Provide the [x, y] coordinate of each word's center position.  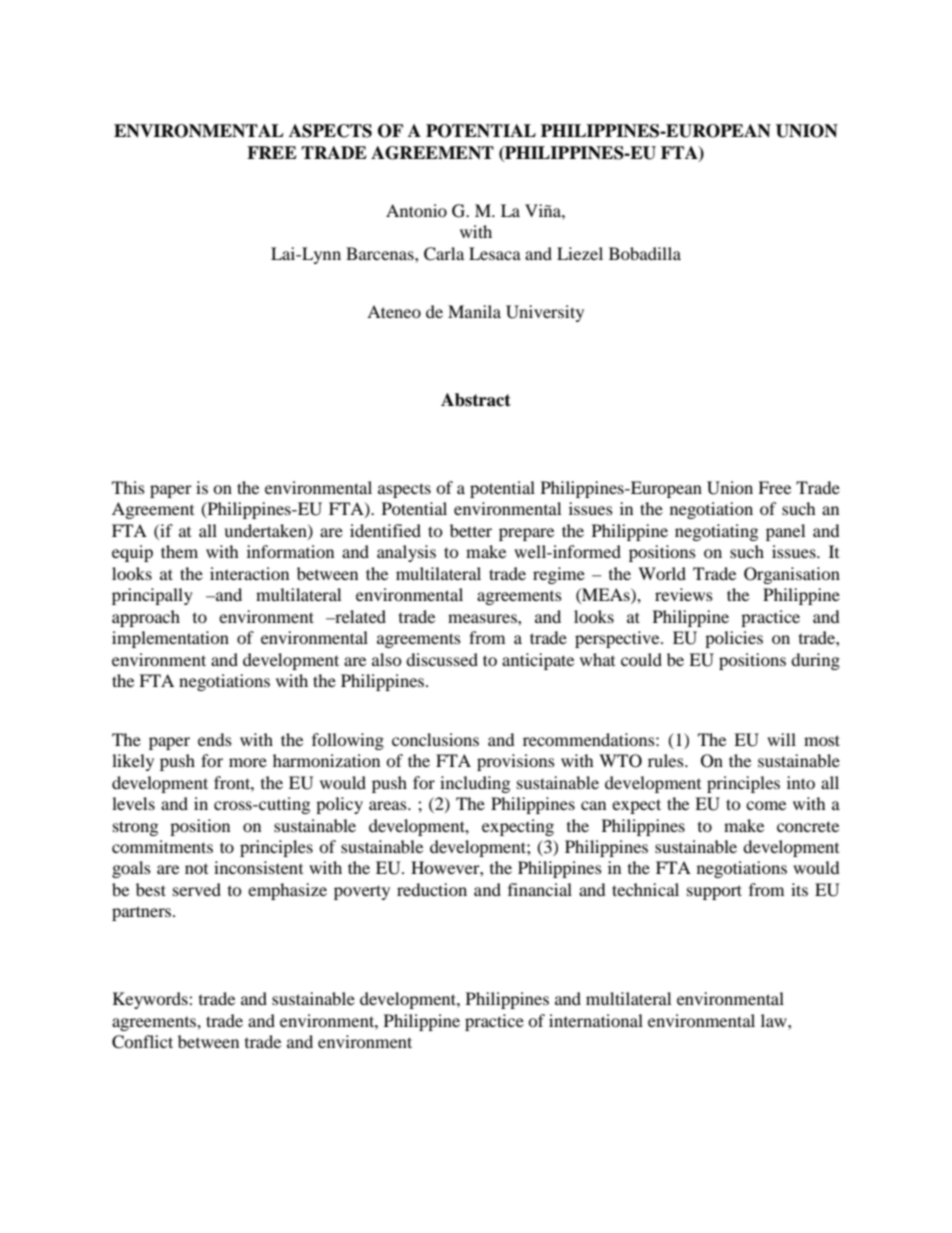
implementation [170, 639]
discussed [442, 659]
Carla [444, 254]
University [545, 313]
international [596, 1020]
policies [734, 639]
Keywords [151, 1000]
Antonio [416, 210]
